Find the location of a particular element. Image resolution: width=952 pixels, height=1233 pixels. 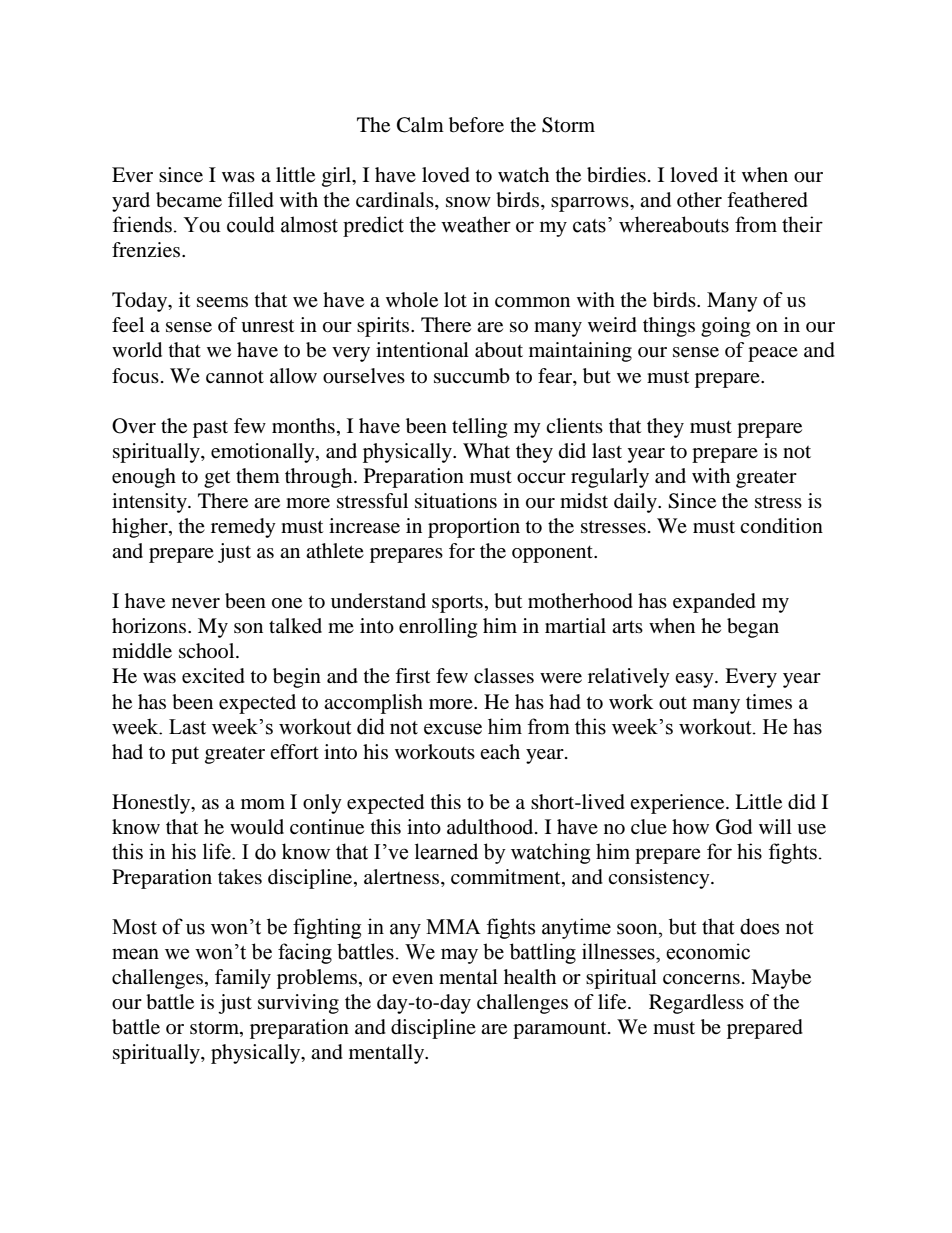

Regardless is located at coordinates (696, 1004).
